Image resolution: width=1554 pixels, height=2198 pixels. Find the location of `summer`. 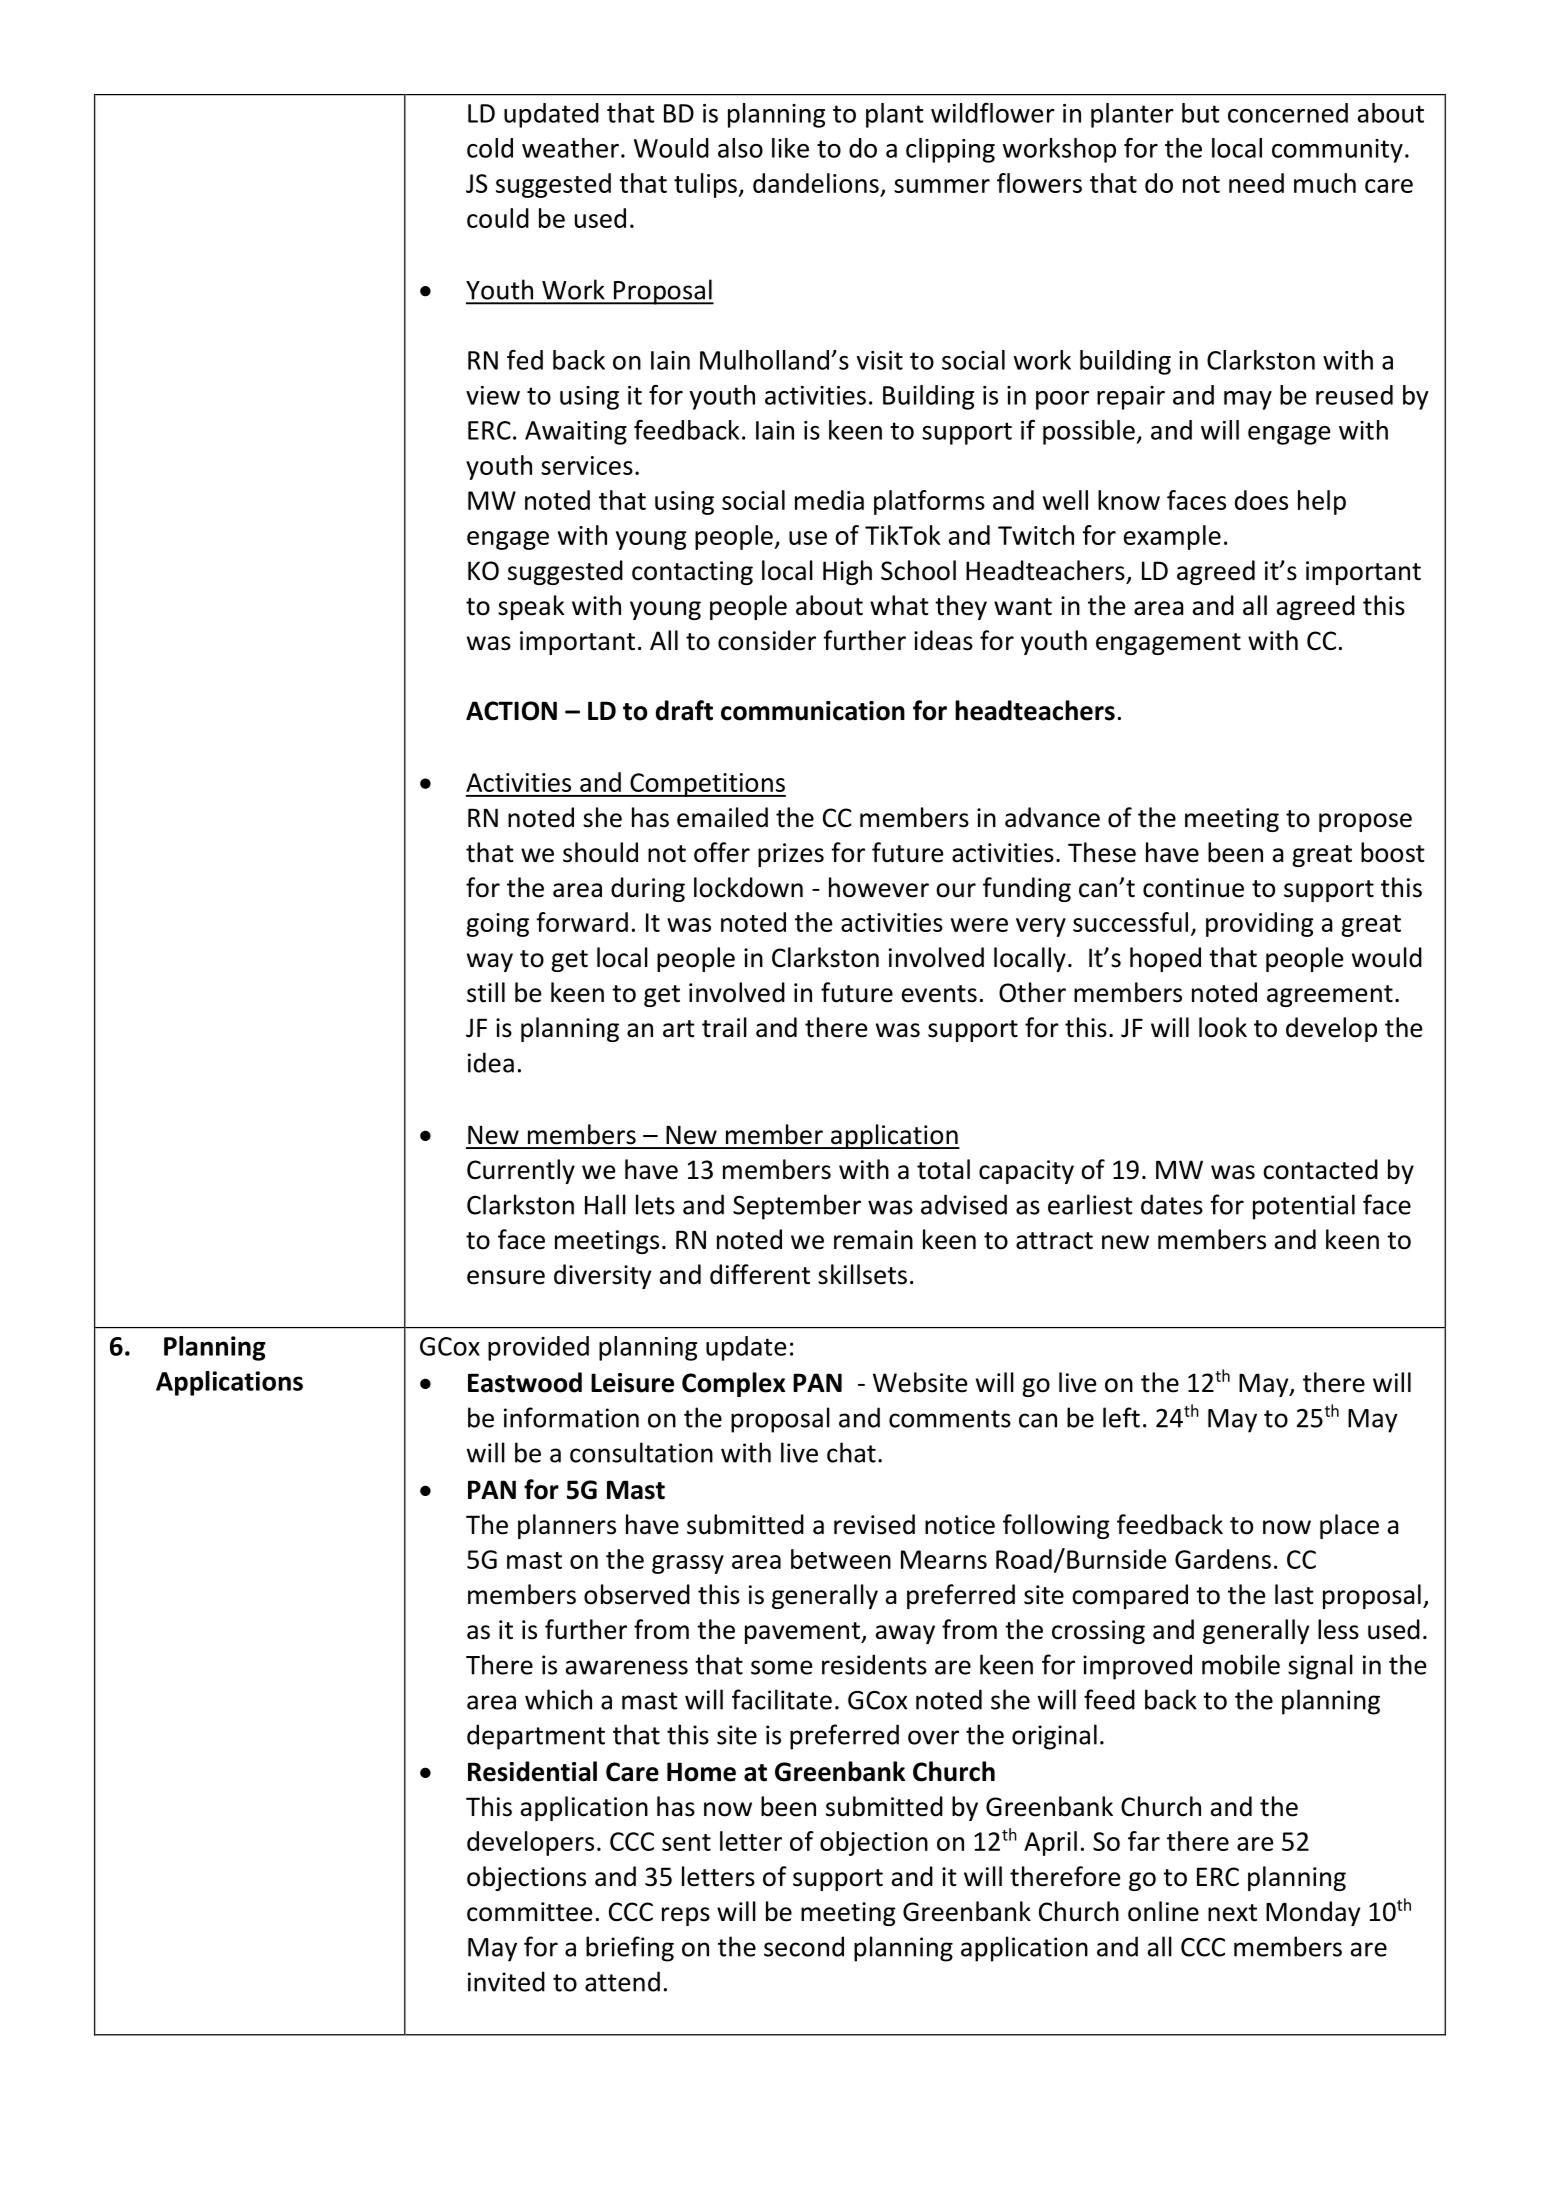

summer is located at coordinates (942, 186).
